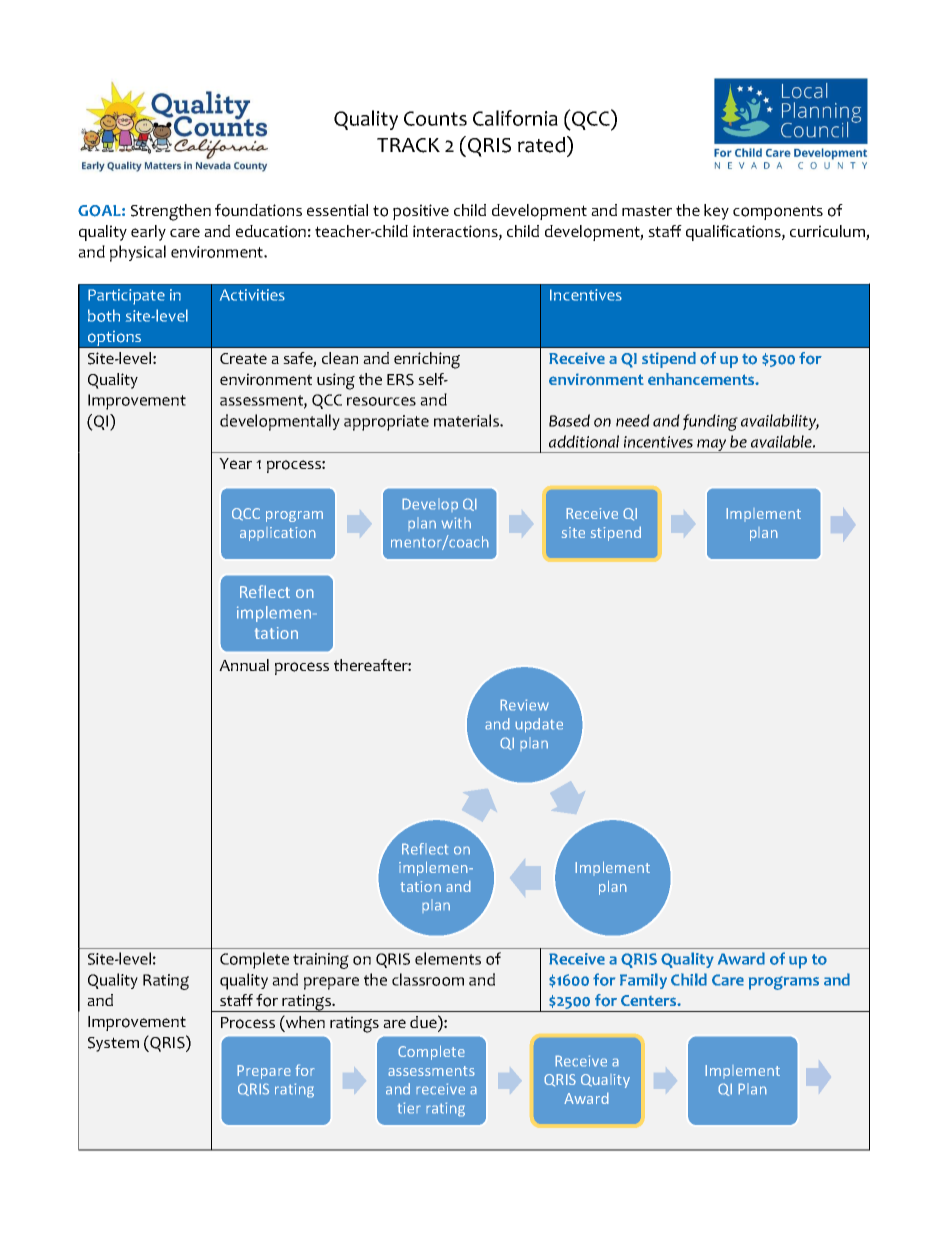  What do you see at coordinates (456, 523) in the image?
I see `with` at bounding box center [456, 523].
